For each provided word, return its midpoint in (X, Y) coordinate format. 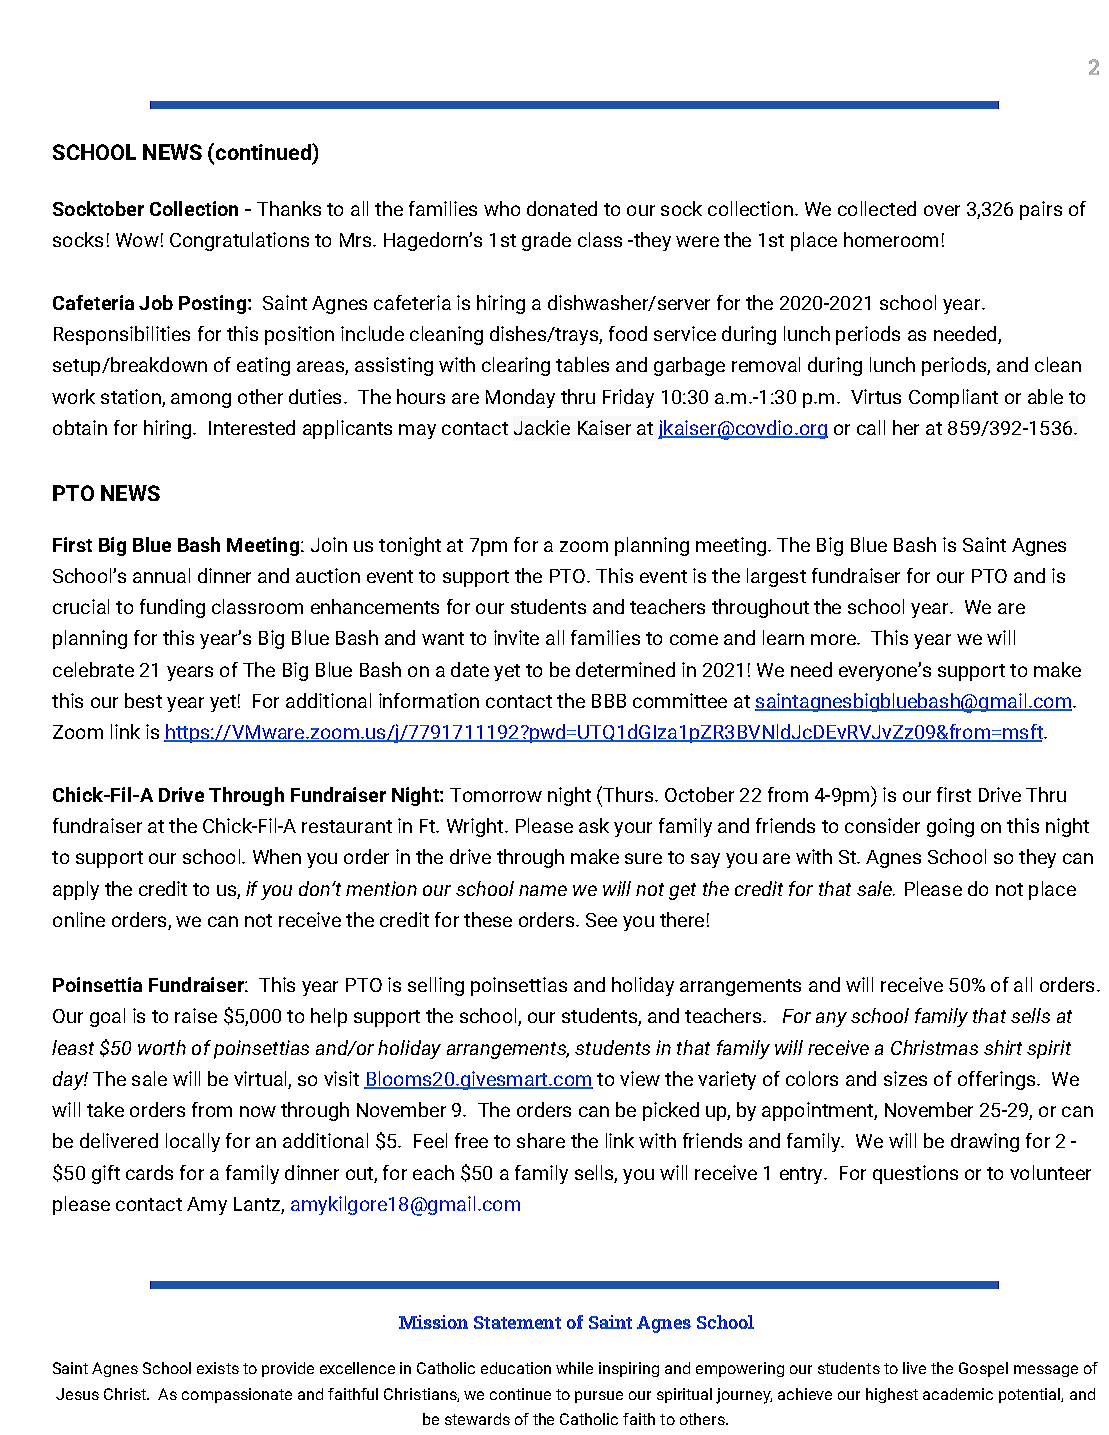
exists (218, 1368)
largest (776, 577)
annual (161, 575)
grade (546, 241)
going (950, 827)
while (574, 1368)
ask (594, 825)
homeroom (891, 239)
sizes (905, 1078)
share (541, 1140)
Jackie (542, 427)
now (258, 1111)
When (277, 856)
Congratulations (239, 241)
